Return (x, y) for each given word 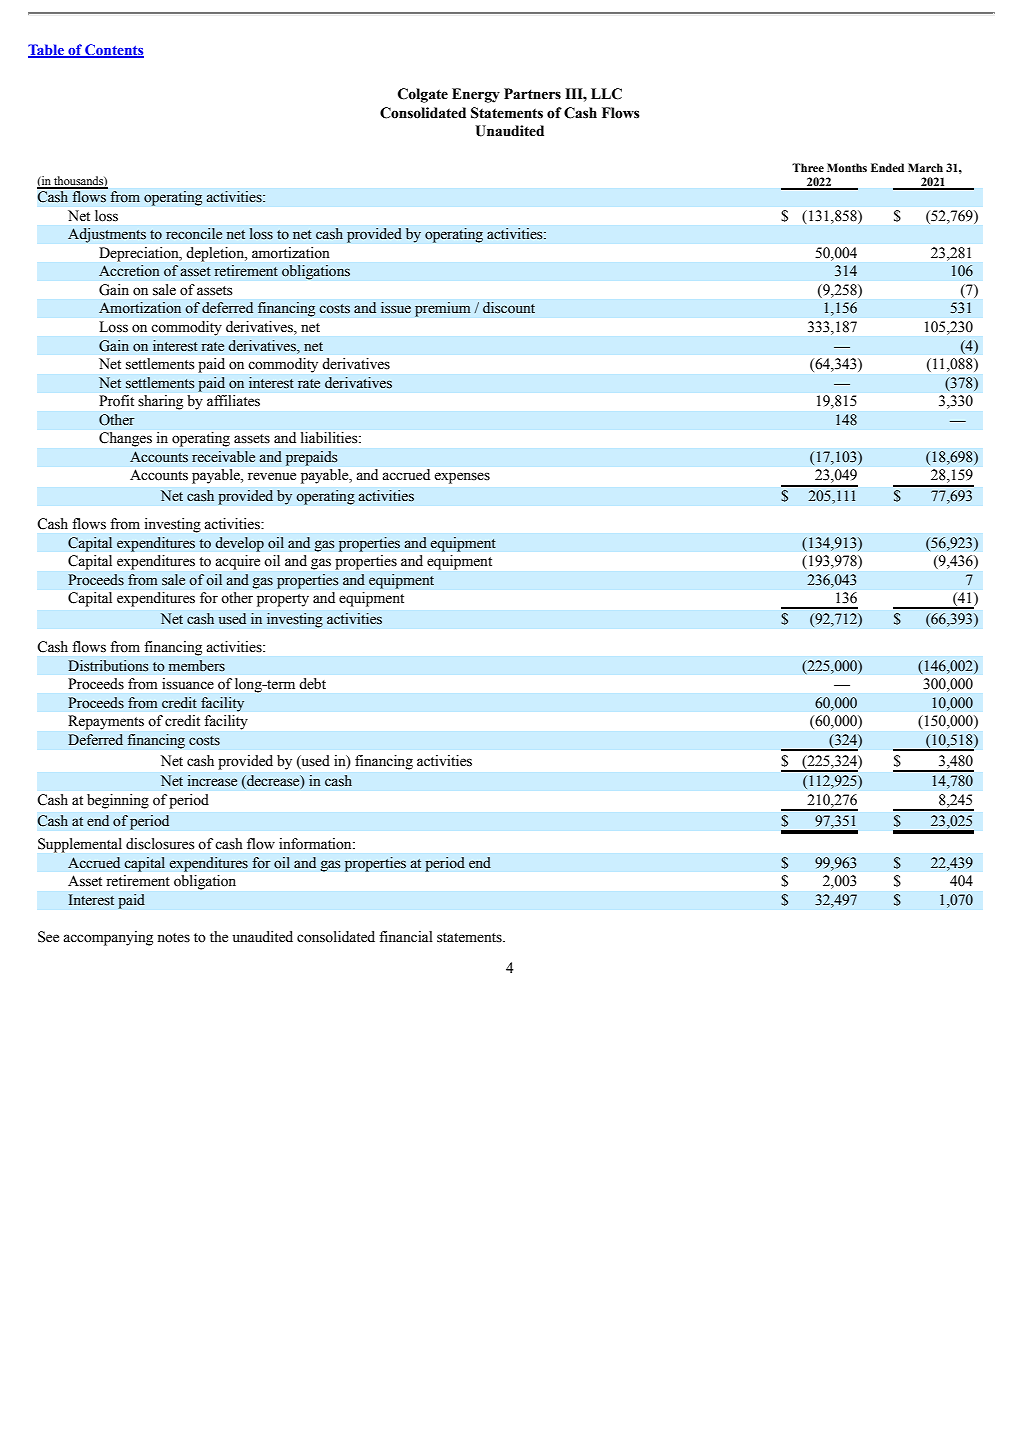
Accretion (129, 271)
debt (313, 683)
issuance (188, 683)
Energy (476, 95)
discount (509, 308)
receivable (223, 457)
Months (847, 167)
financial (406, 936)
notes (173, 938)
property (283, 600)
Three (808, 167)
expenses (462, 478)
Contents (113, 51)
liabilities (330, 437)
